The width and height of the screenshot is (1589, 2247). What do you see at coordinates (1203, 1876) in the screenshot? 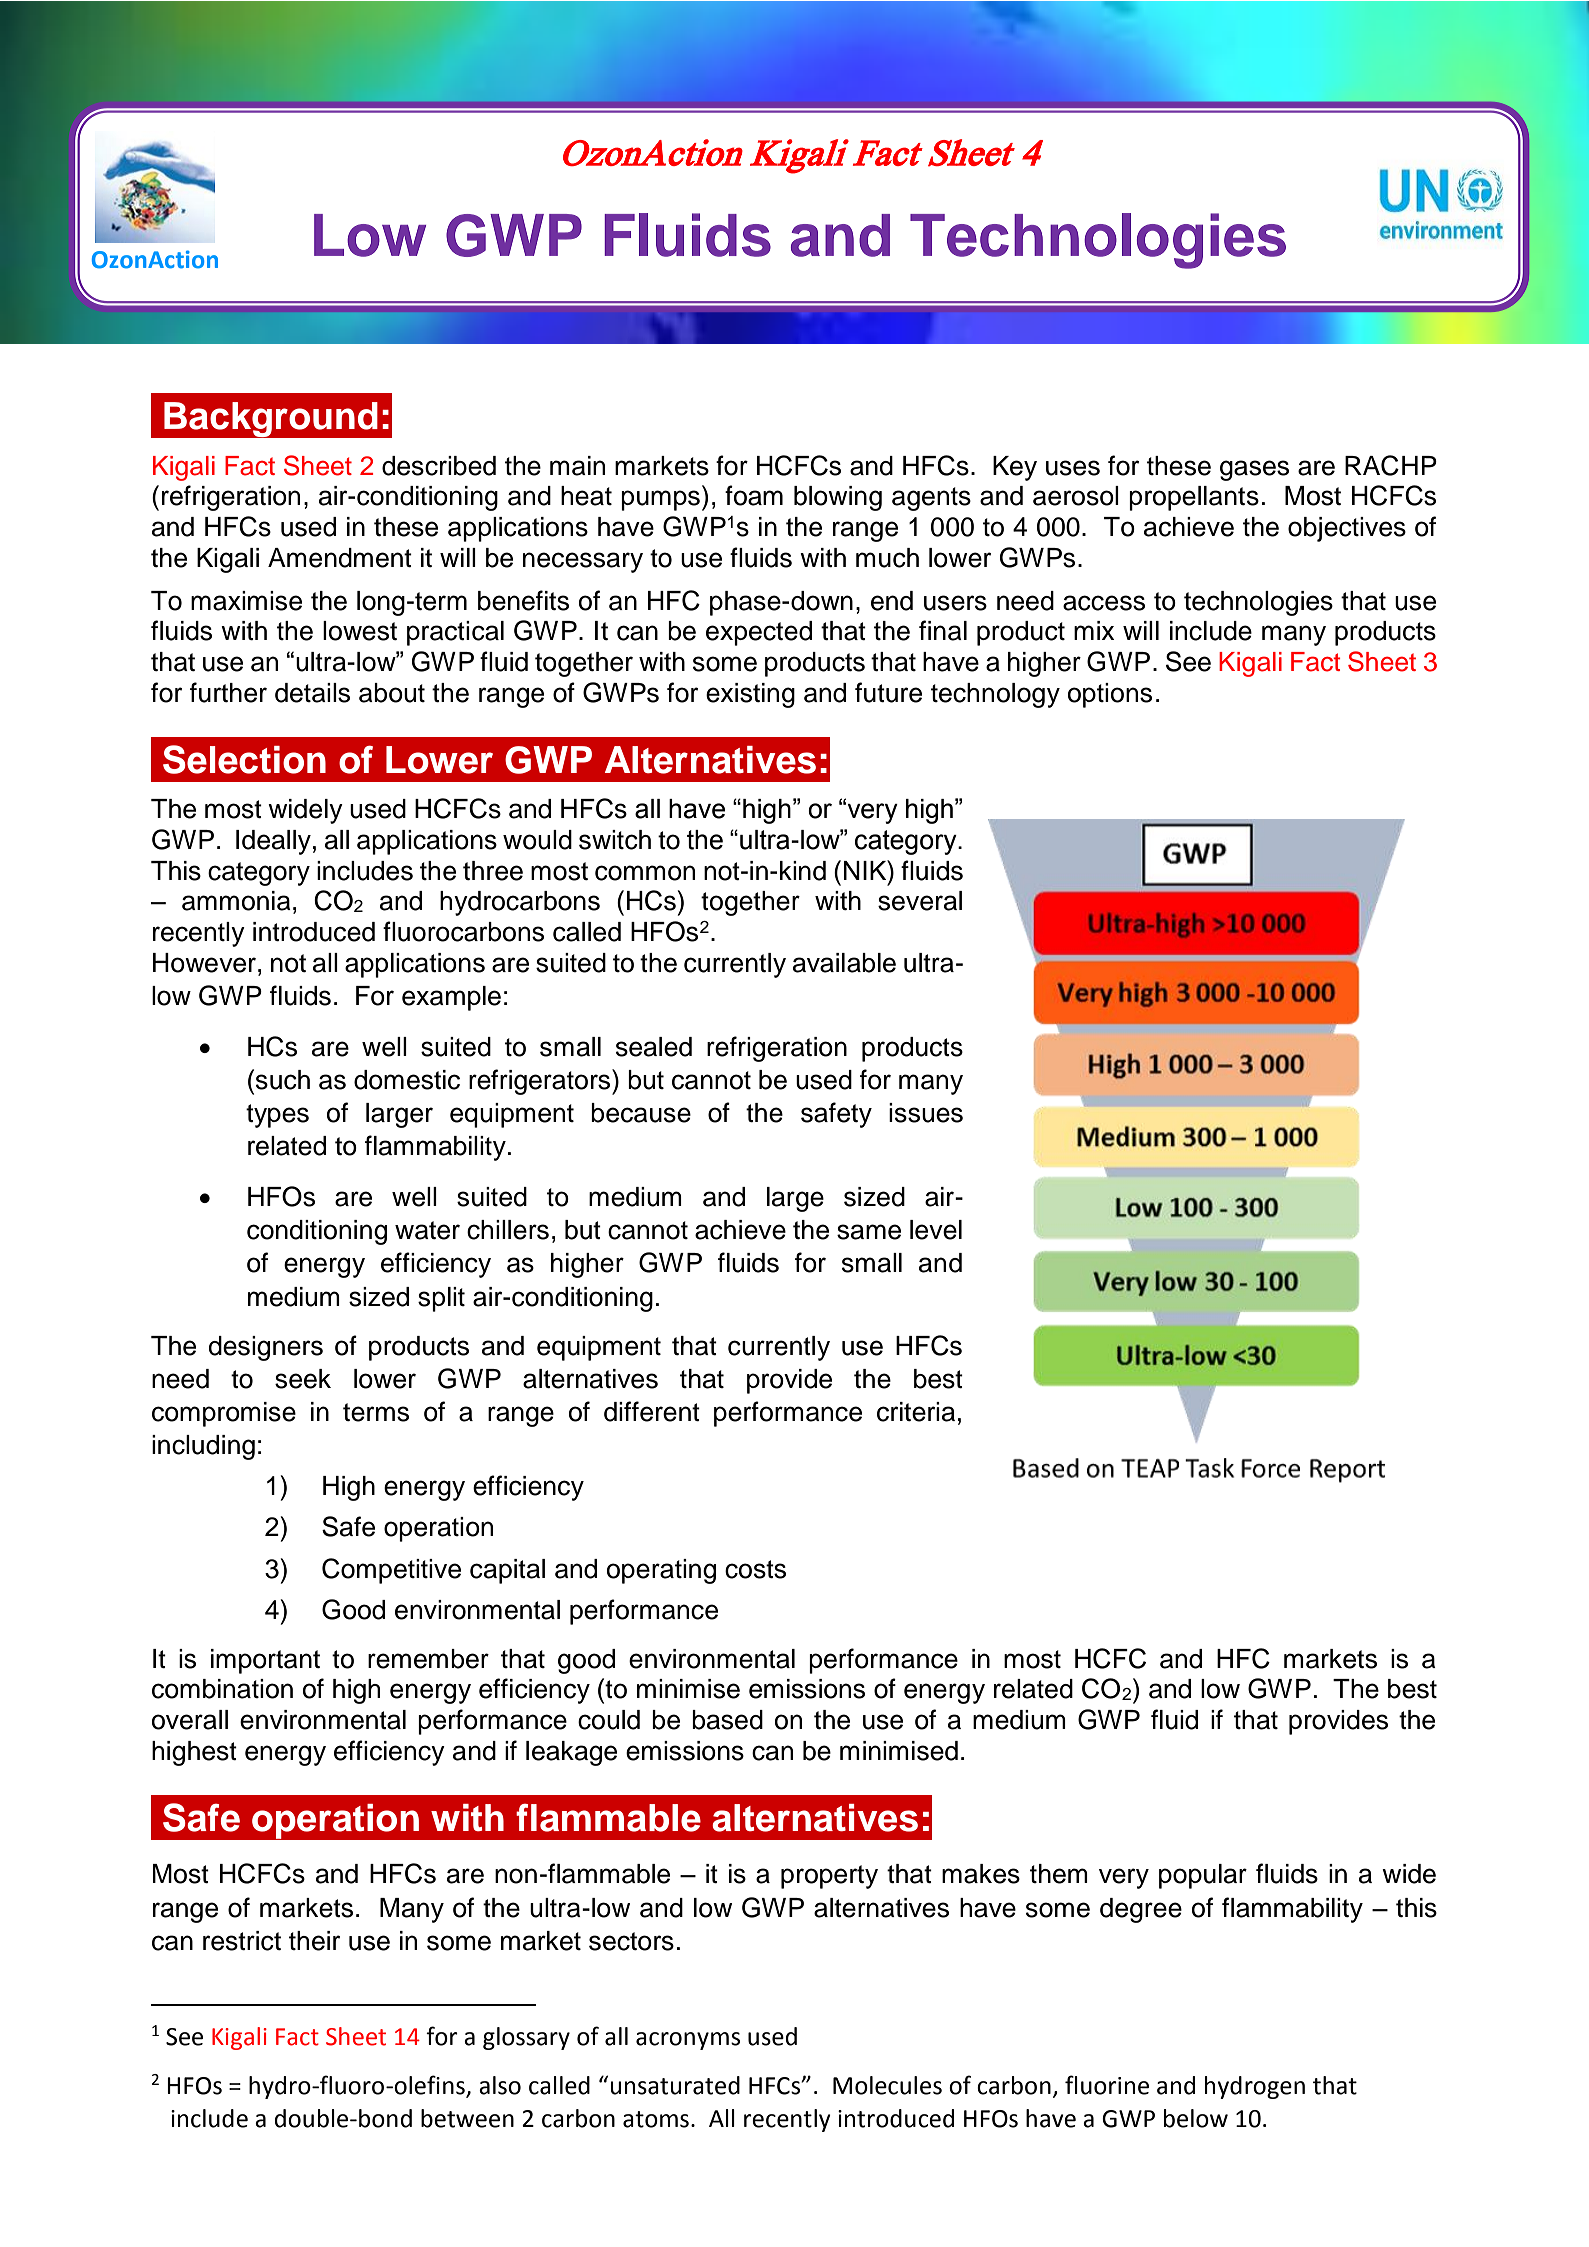
I see `popular` at bounding box center [1203, 1876].
